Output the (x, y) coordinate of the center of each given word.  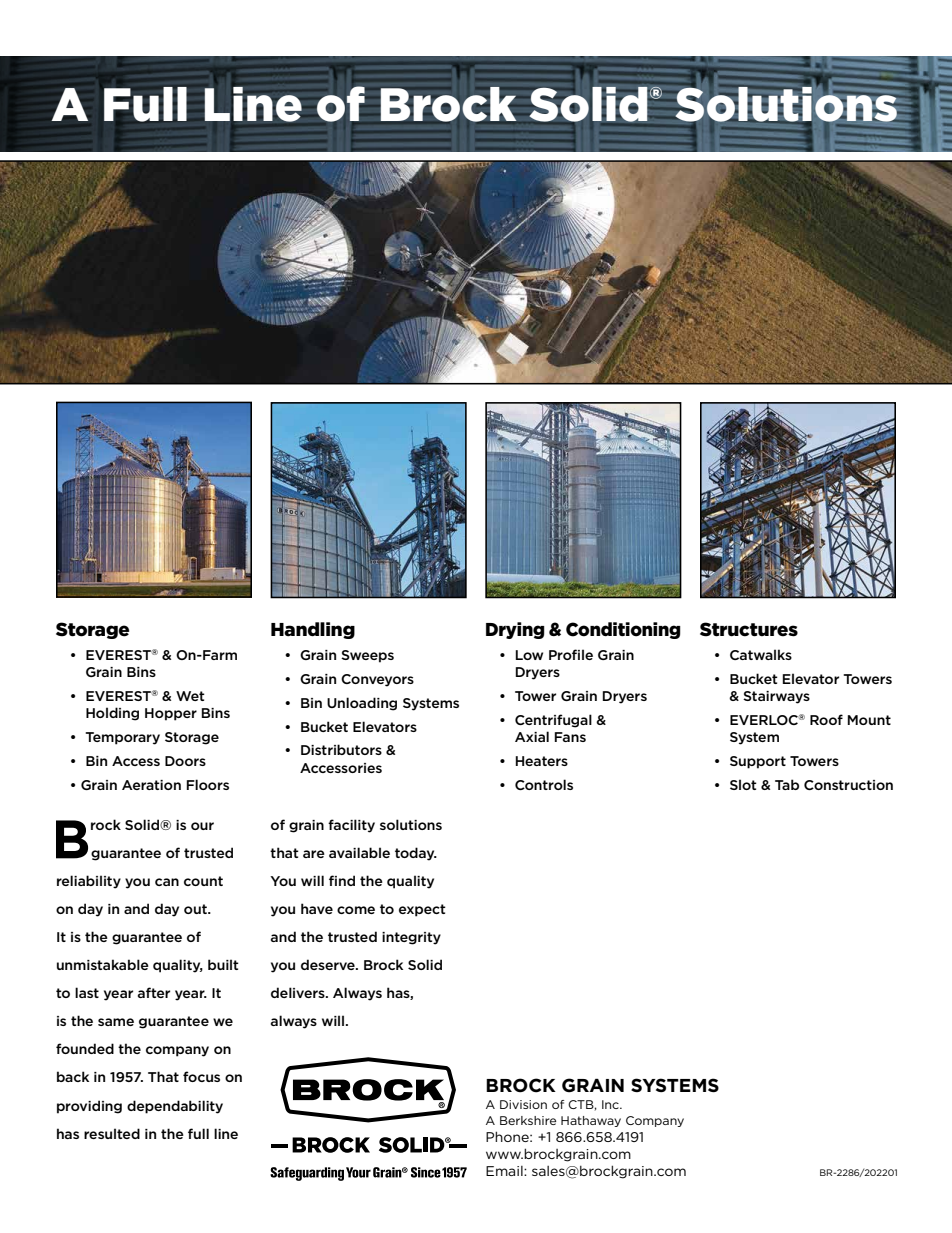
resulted (112, 1133)
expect (422, 910)
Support (758, 762)
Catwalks (761, 654)
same (116, 1022)
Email (505, 1171)
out (196, 909)
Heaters (542, 761)
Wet (190, 696)
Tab (787, 784)
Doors (185, 761)
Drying (515, 630)
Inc (611, 1104)
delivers (299, 992)
